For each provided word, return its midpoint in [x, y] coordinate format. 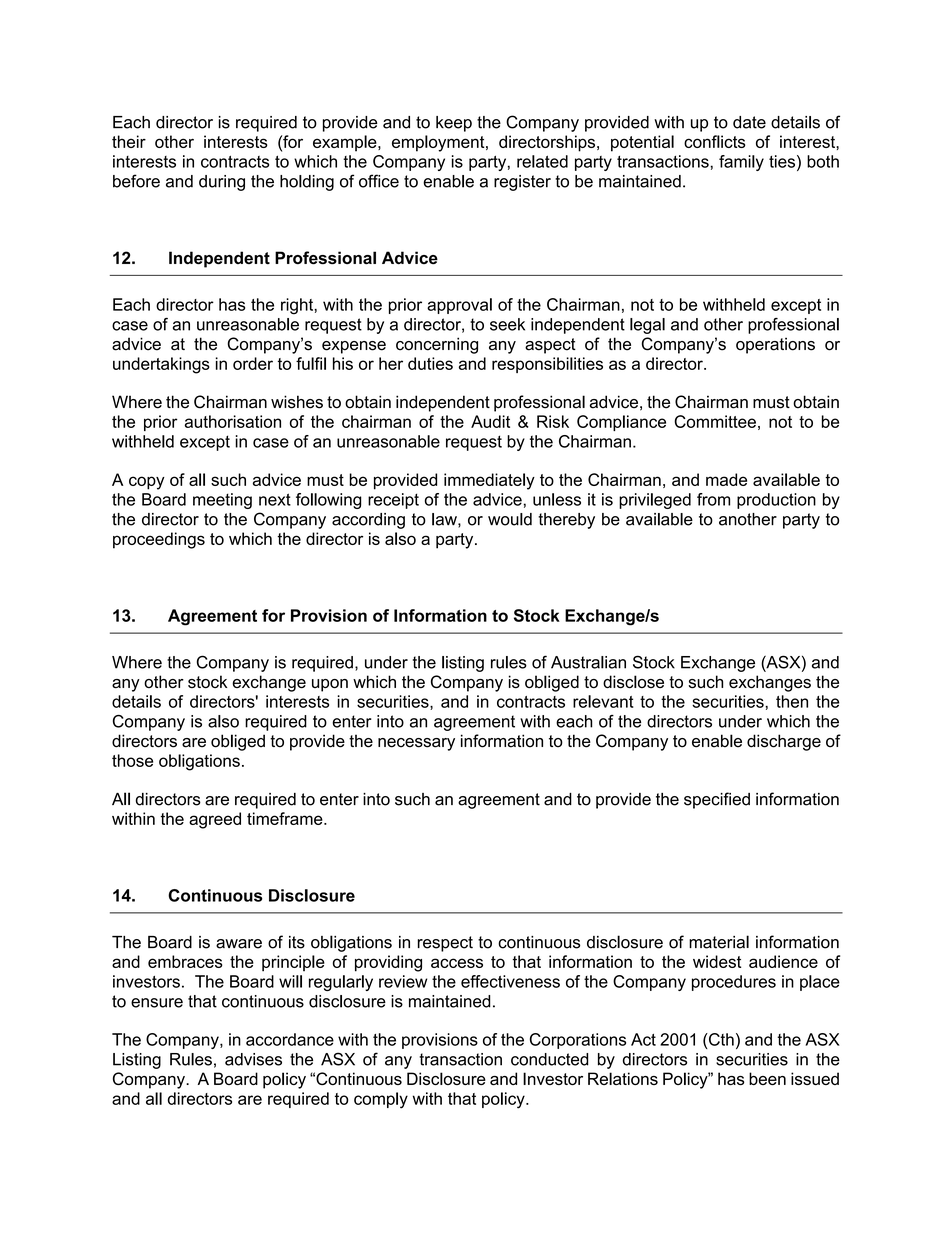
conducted [550, 1059]
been [767, 1078]
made [726, 479]
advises [253, 1059]
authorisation [233, 421]
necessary [416, 744]
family [741, 163]
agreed [215, 820]
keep [454, 124]
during [222, 183]
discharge [784, 742]
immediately [489, 481]
